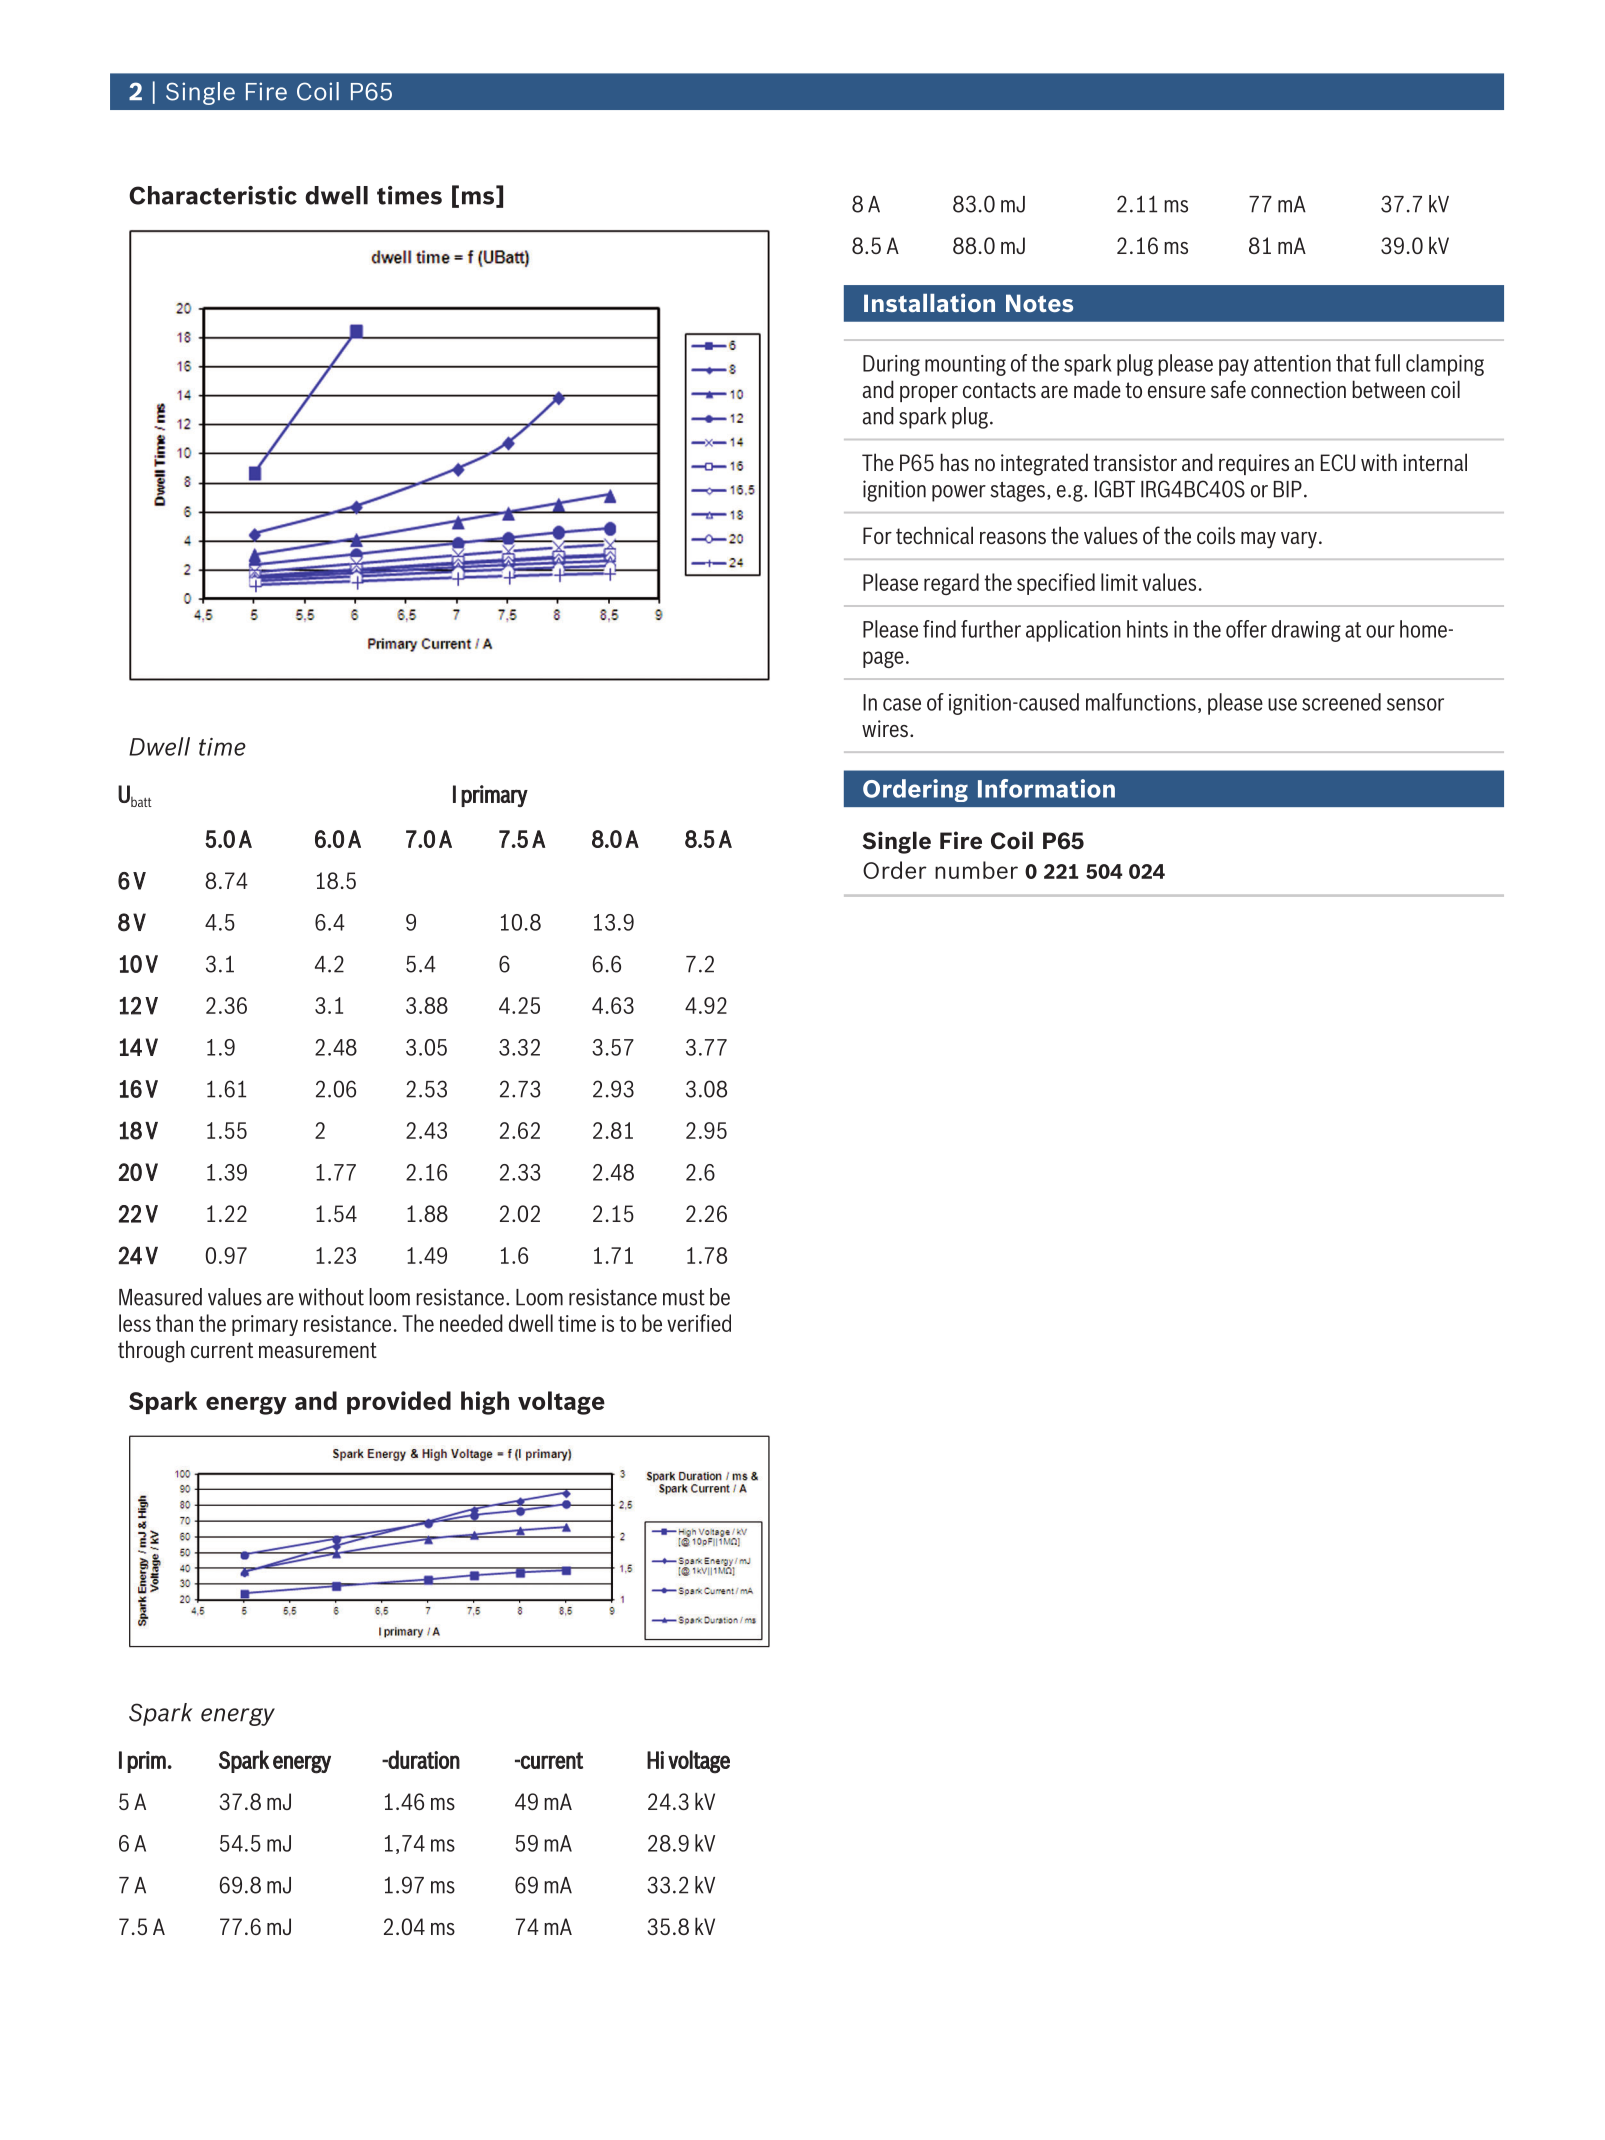  I want to click on measurement, so click(318, 1350).
